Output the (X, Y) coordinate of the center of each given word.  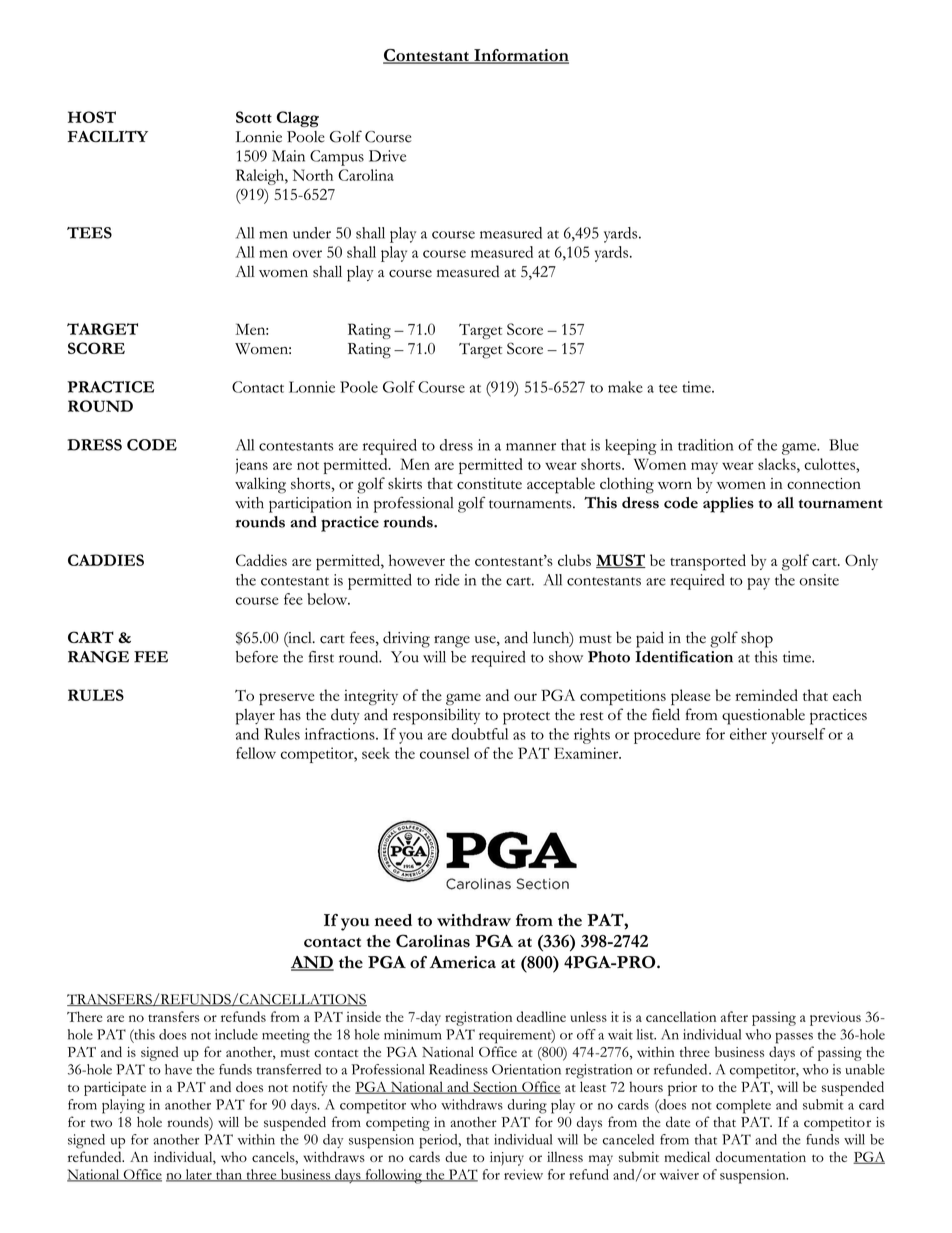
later (198, 1175)
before (257, 657)
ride (447, 580)
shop (757, 640)
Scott (254, 117)
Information (520, 56)
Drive (387, 156)
